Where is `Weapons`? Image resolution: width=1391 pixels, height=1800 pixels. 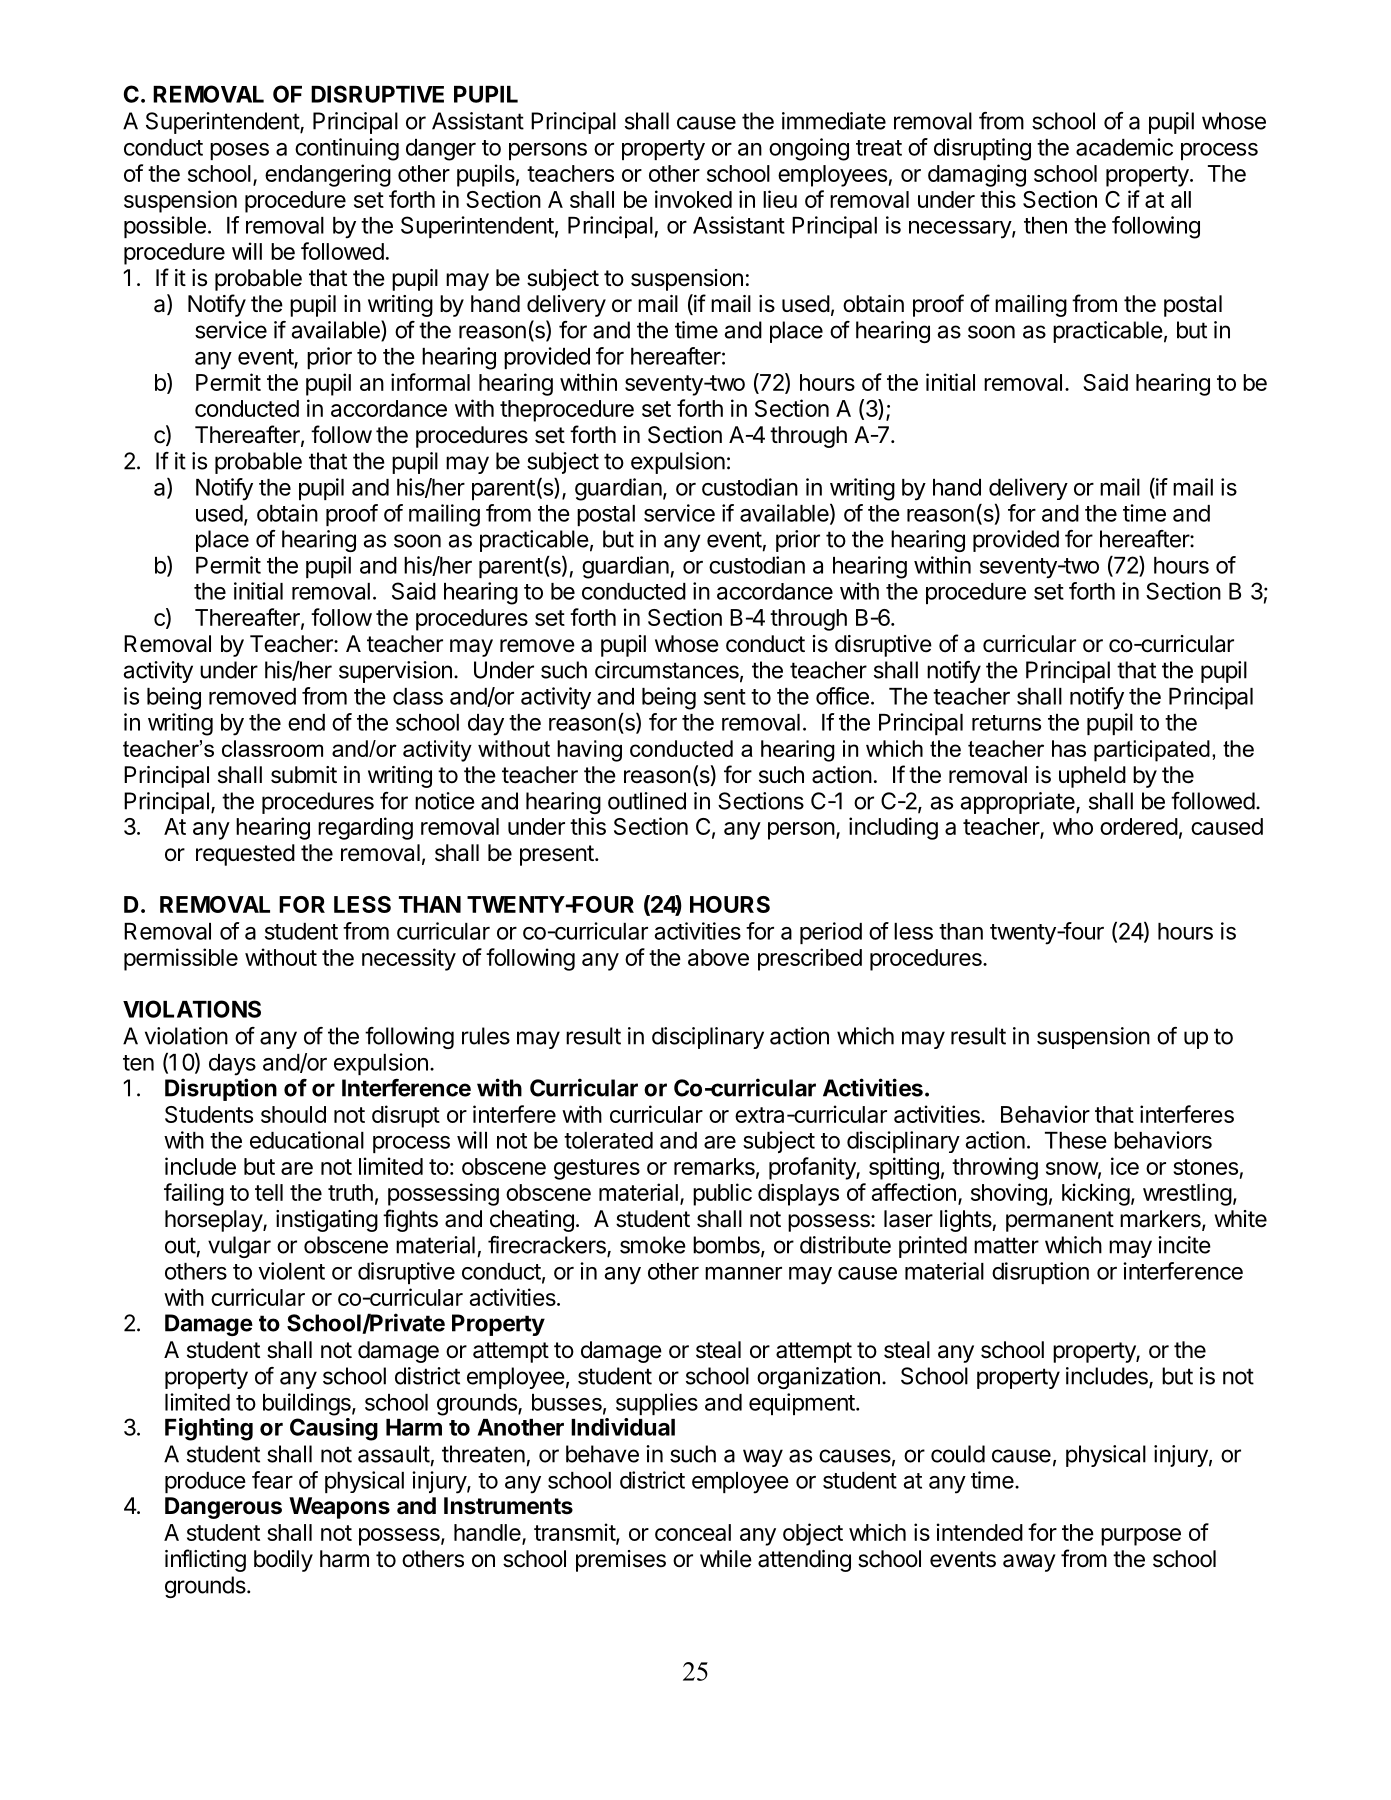 Weapons is located at coordinates (339, 1508).
